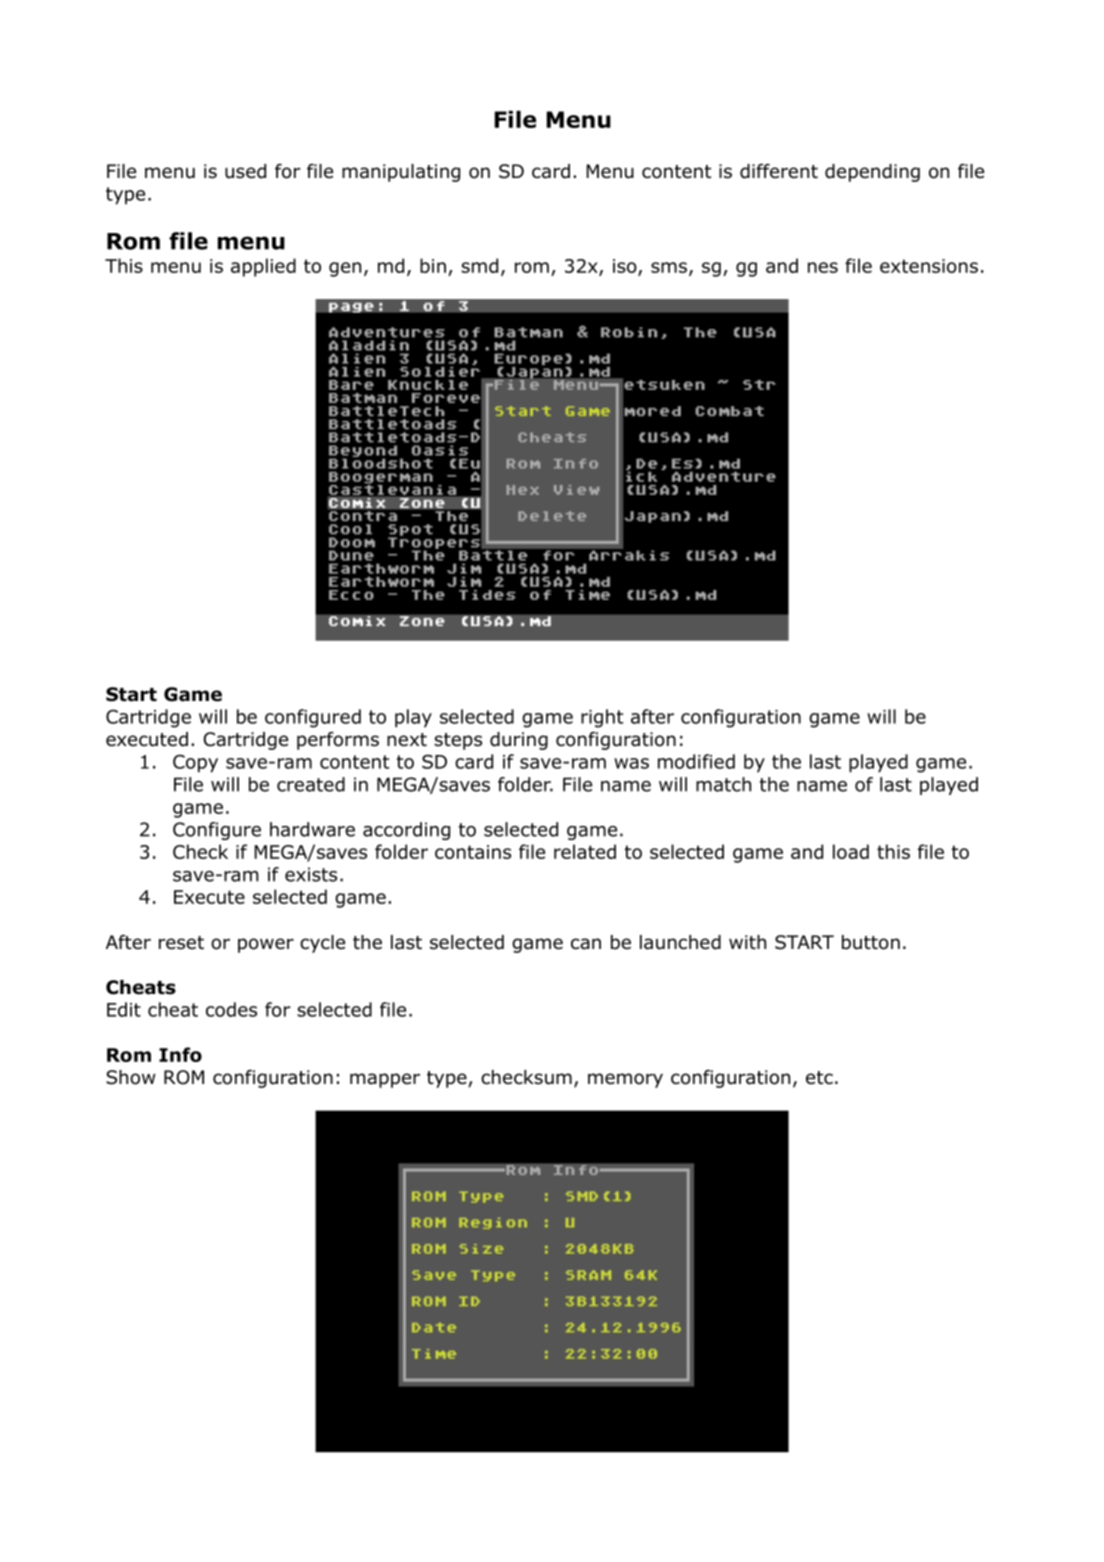 The height and width of the image is (1562, 1104). What do you see at coordinates (872, 173) in the image?
I see `depending` at bounding box center [872, 173].
